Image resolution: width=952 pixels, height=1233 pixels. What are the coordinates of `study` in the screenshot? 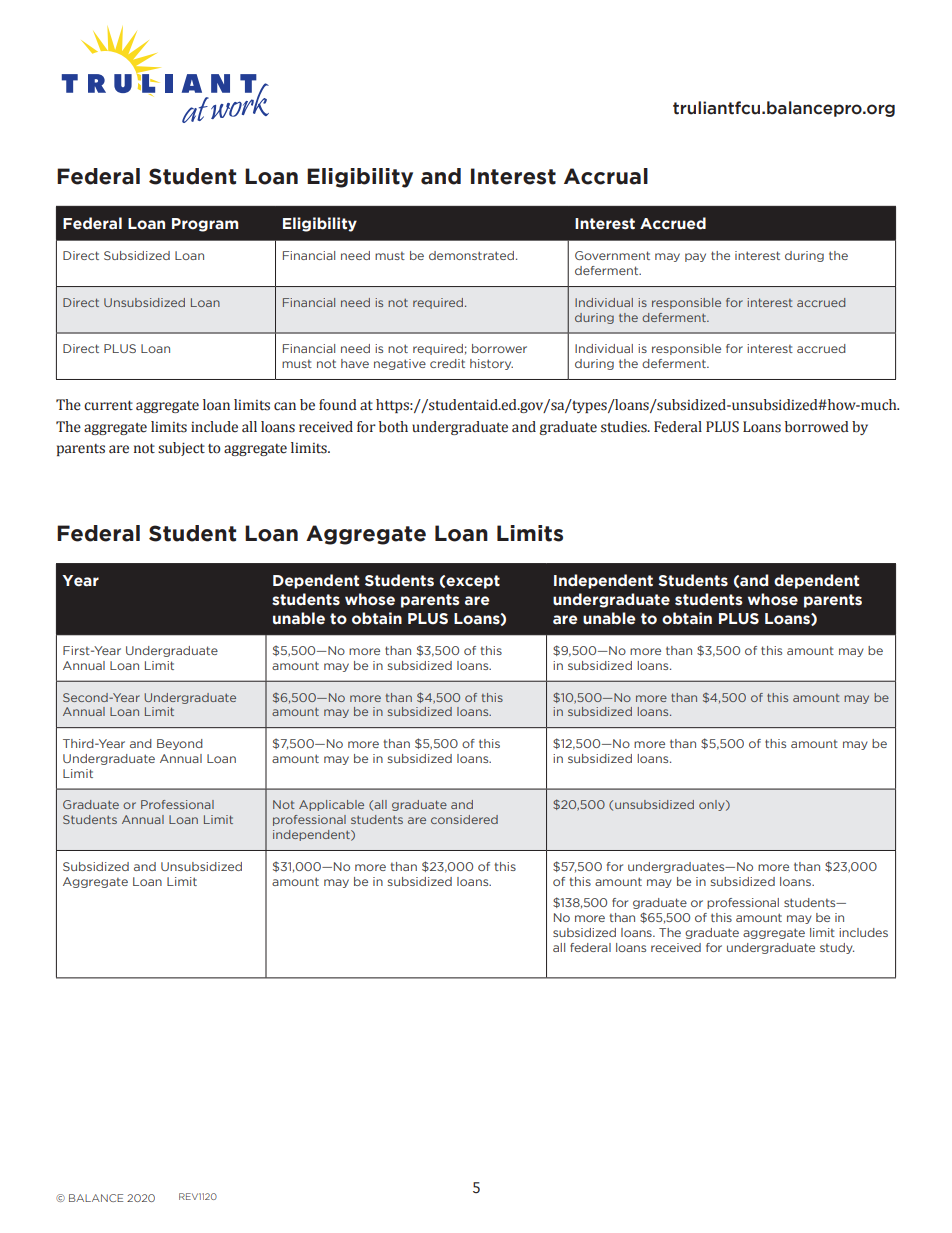 It's located at (837, 948).
